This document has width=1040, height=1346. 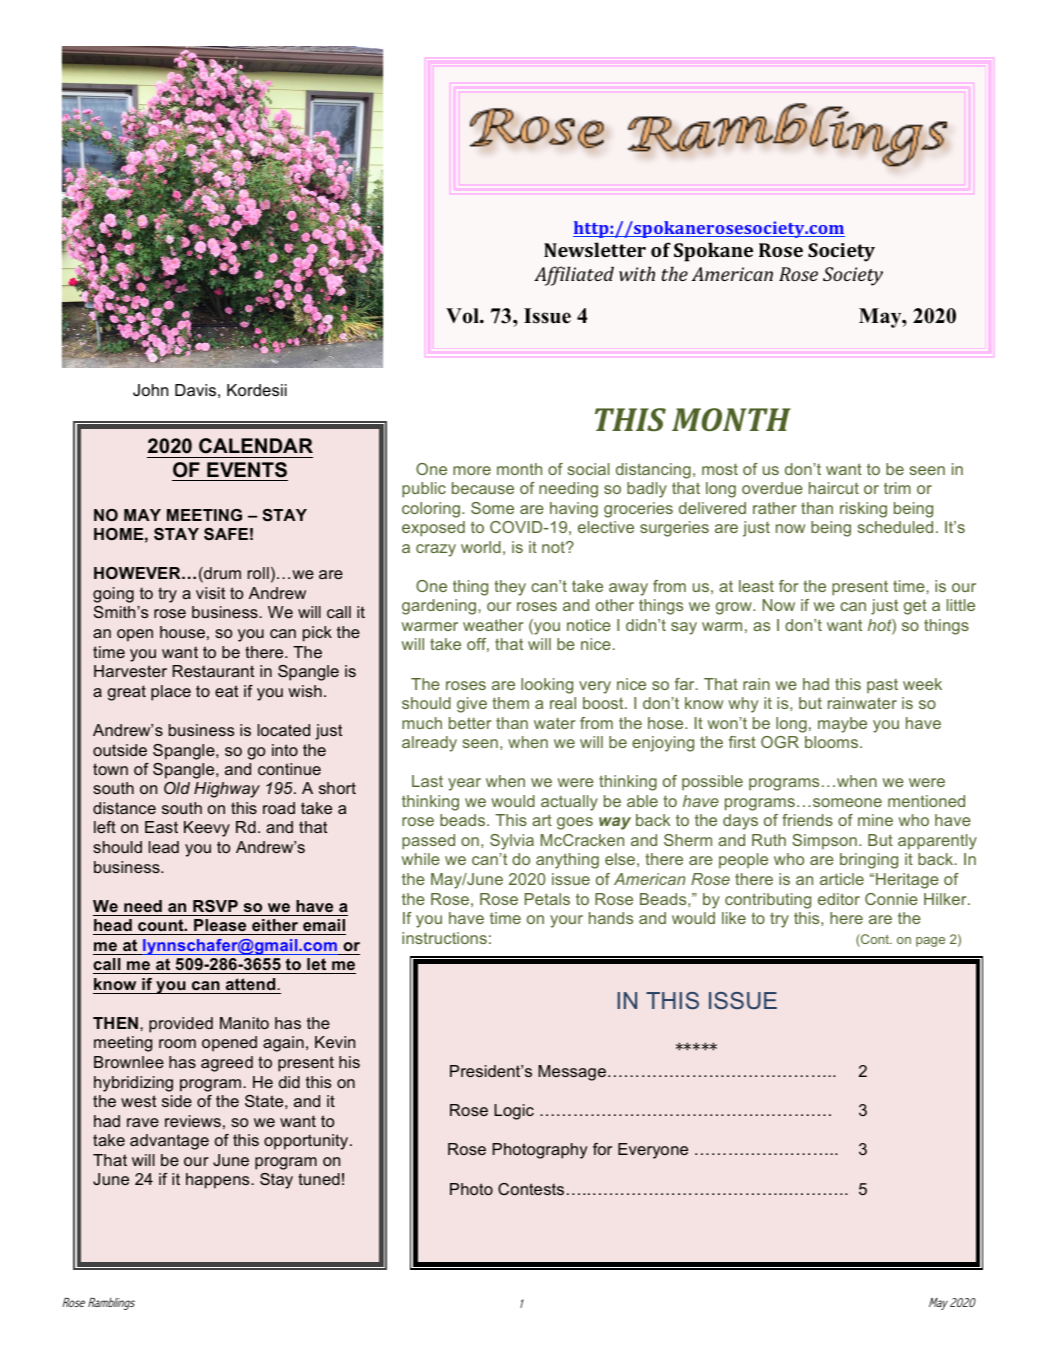 I want to click on having, so click(x=574, y=510).
